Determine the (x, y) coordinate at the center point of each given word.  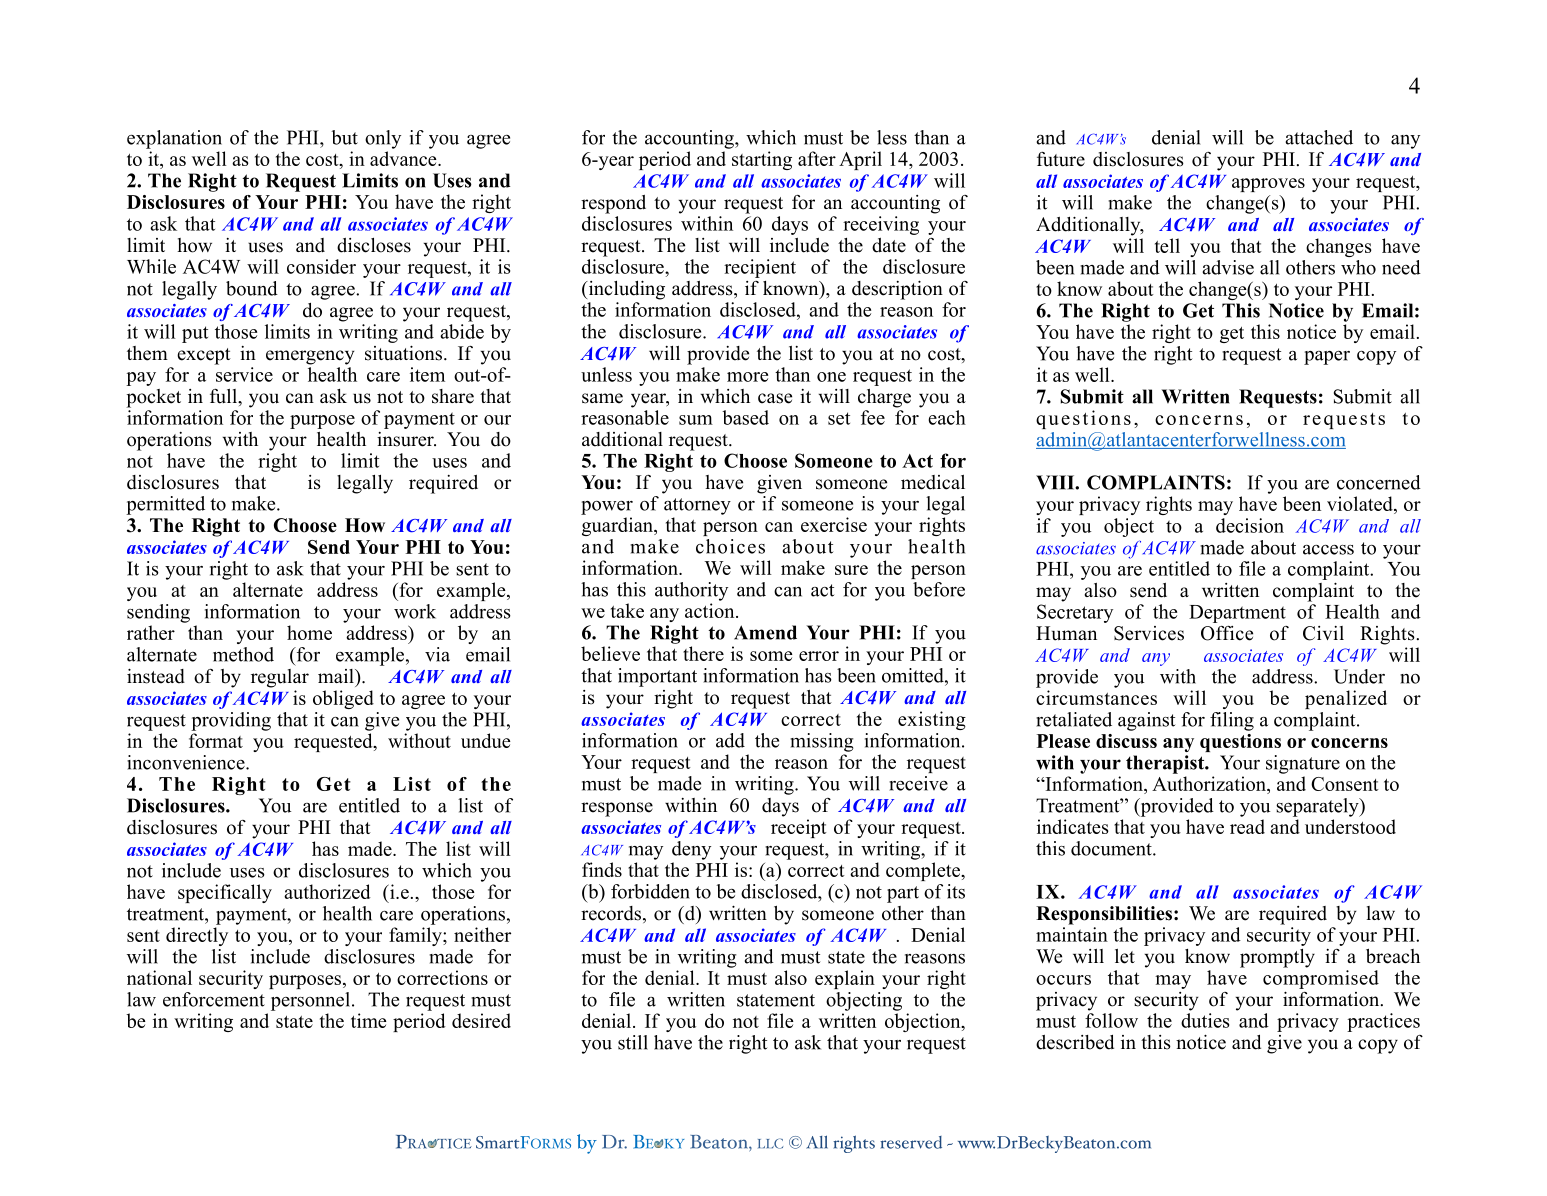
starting (762, 160)
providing (231, 721)
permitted (165, 505)
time (369, 1020)
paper (1327, 358)
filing (1232, 721)
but (344, 137)
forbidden (650, 891)
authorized (327, 891)
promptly (1277, 958)
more (747, 377)
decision (1250, 525)
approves (1268, 185)
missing (822, 742)
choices (730, 546)
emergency (310, 357)
